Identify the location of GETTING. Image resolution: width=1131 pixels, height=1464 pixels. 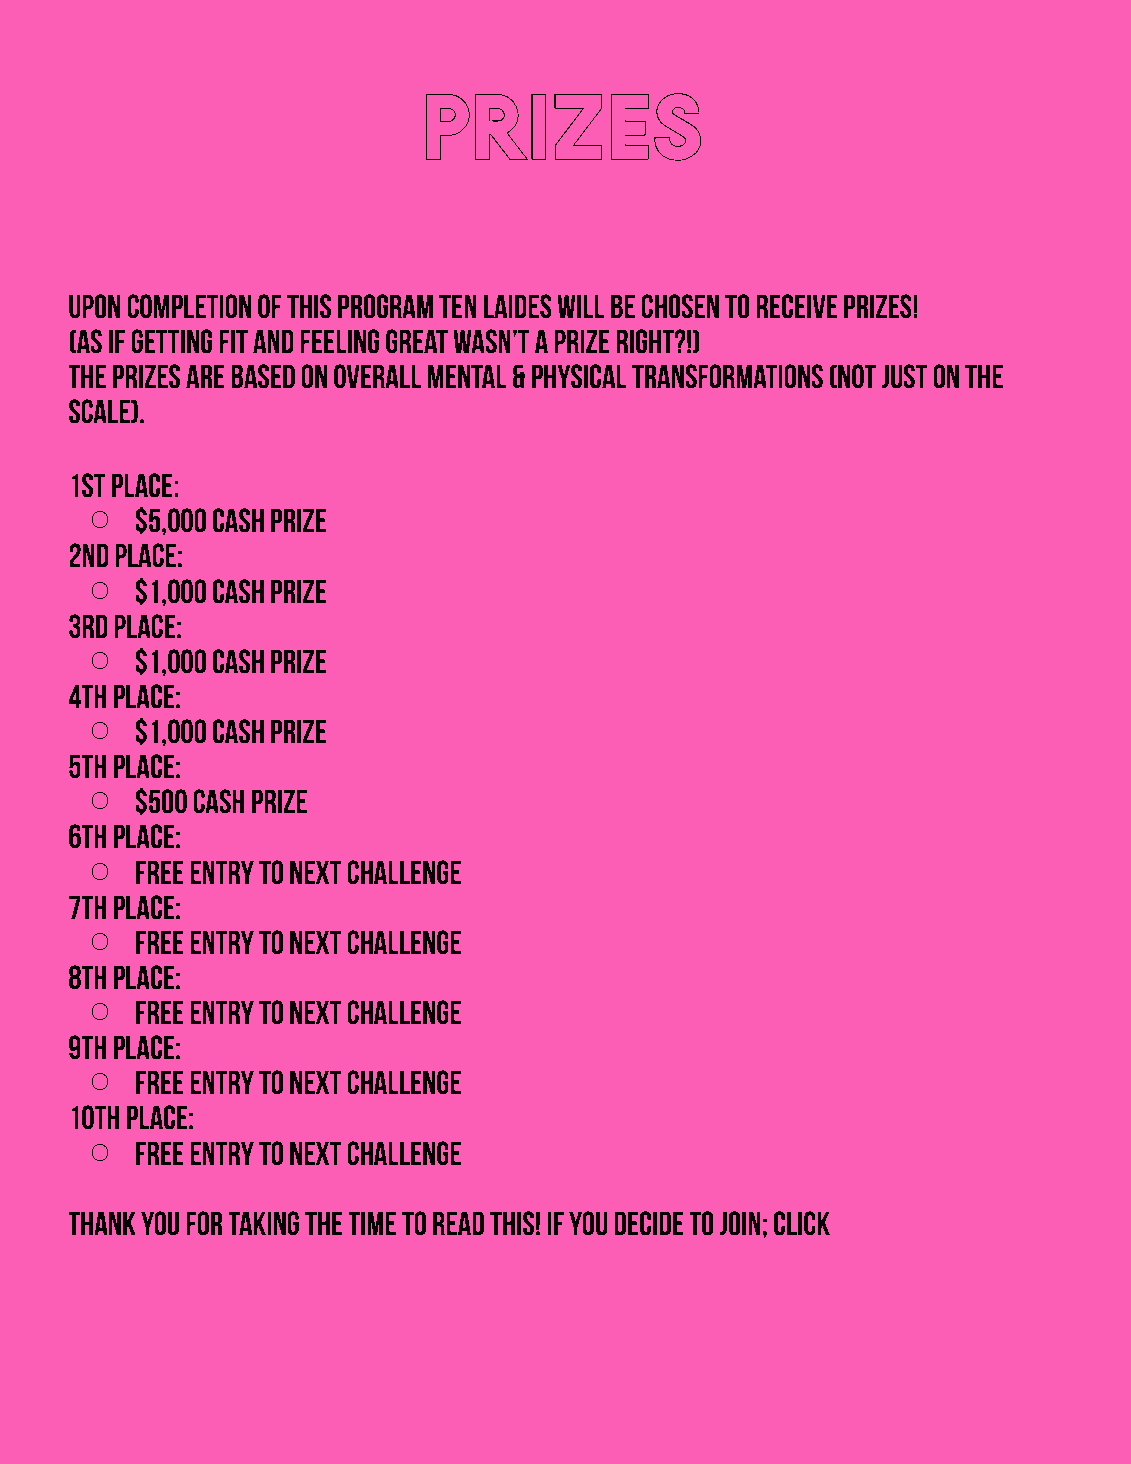
(171, 341).
